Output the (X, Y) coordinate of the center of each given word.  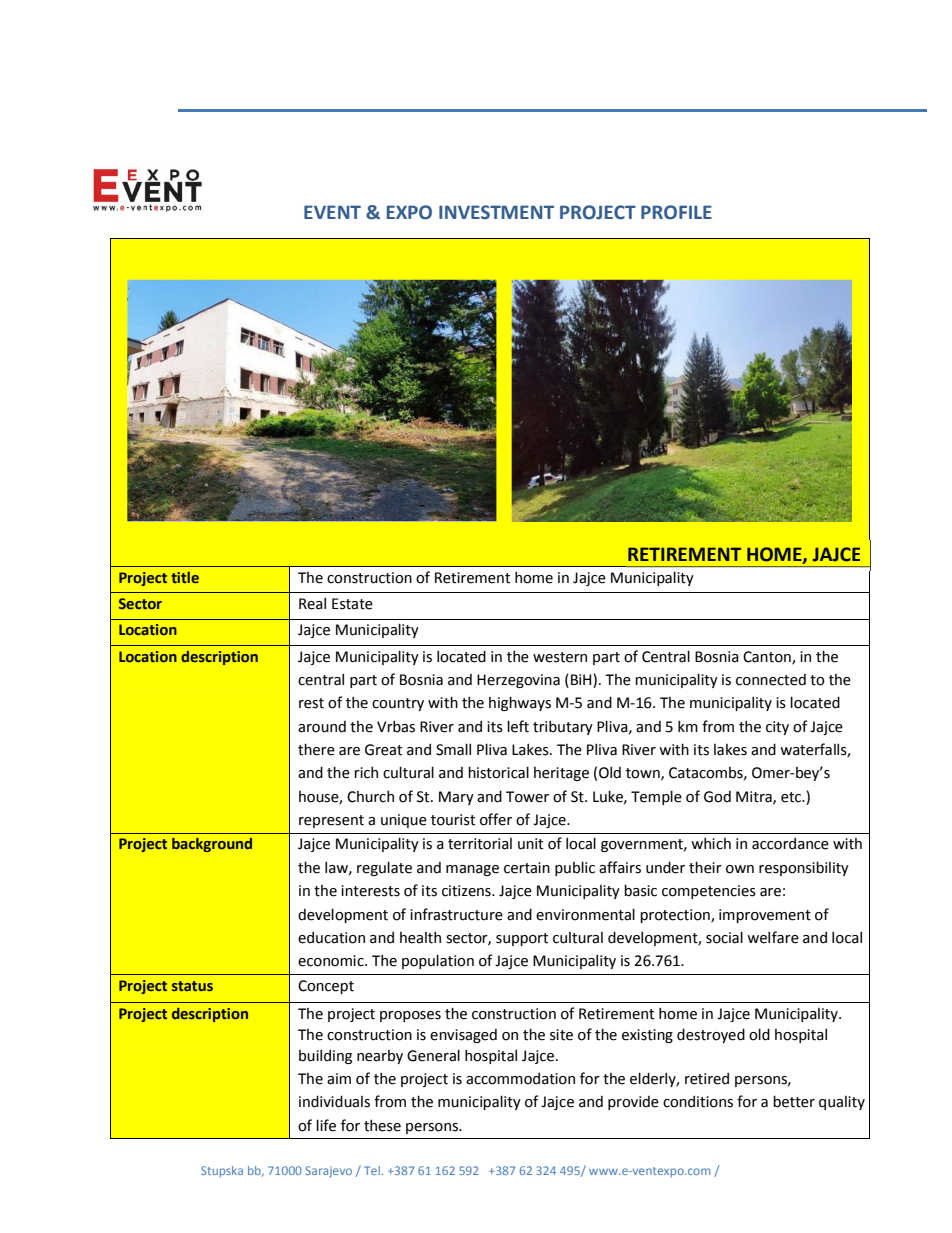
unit (530, 844)
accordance (790, 844)
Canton (768, 657)
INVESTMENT (496, 212)
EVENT (332, 212)
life (326, 1125)
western (560, 657)
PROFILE (676, 212)
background (212, 845)
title (185, 577)
